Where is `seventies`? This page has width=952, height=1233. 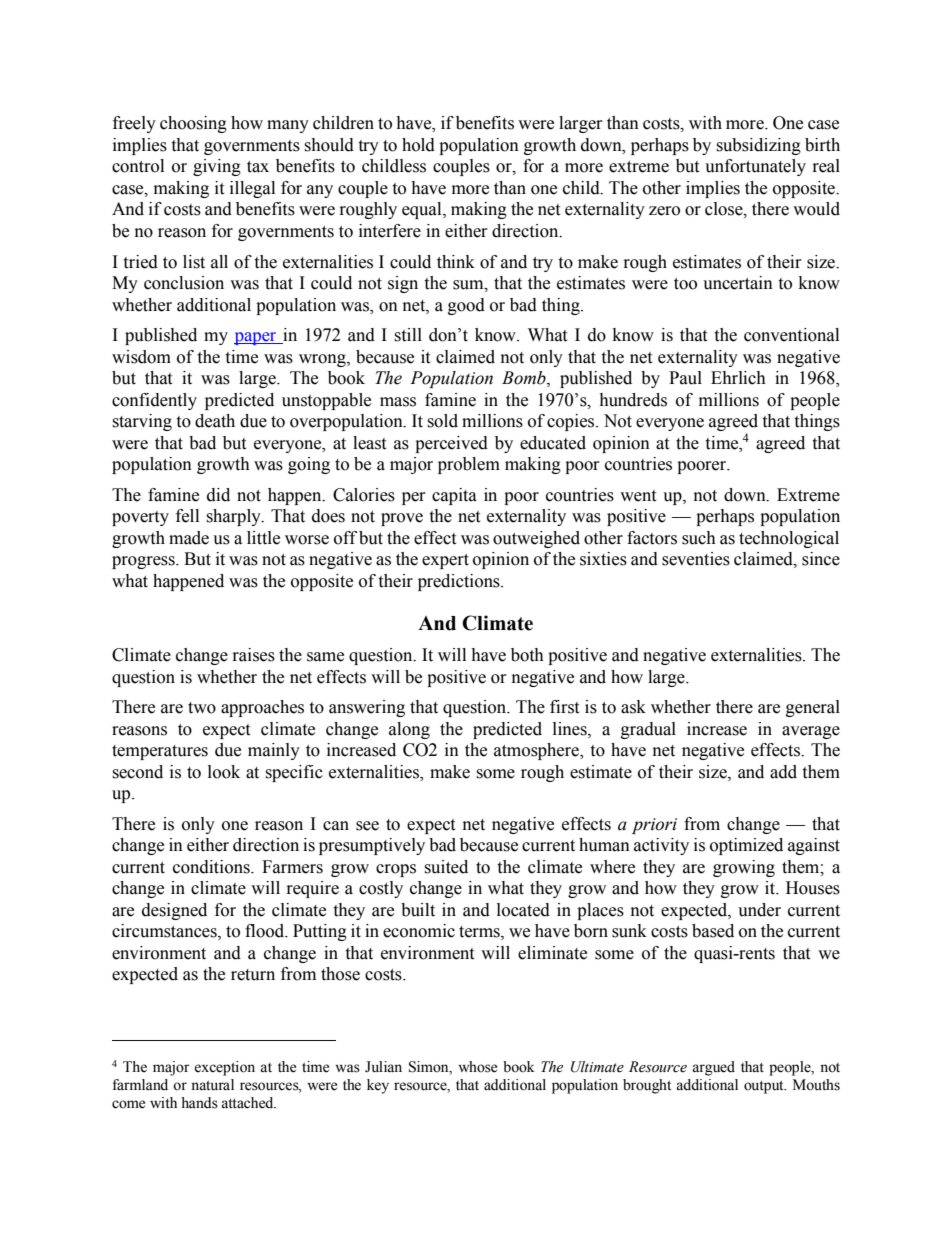
seventies is located at coordinates (696, 559).
